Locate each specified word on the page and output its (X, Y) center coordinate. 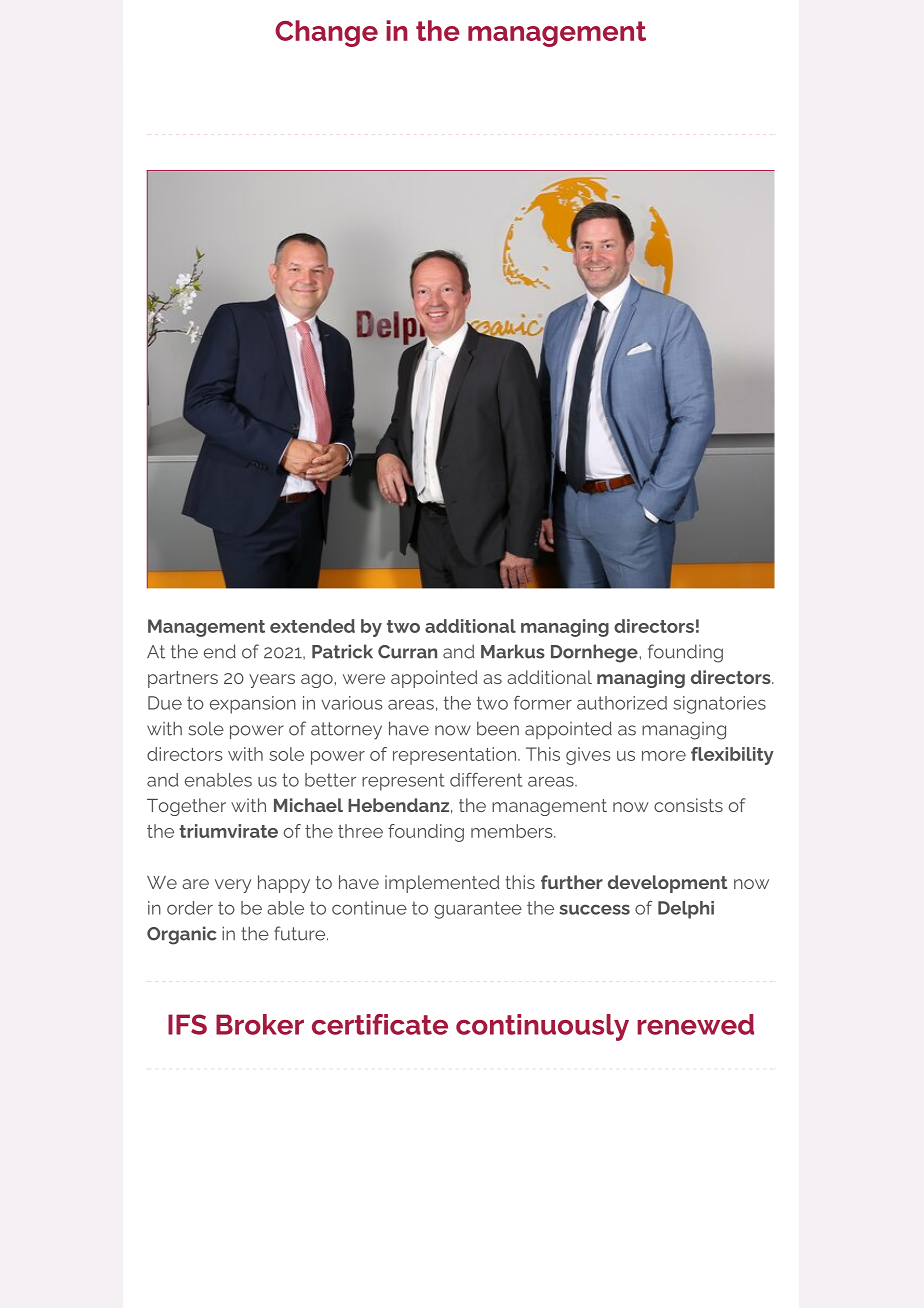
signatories (719, 705)
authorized (622, 703)
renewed (695, 1024)
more (664, 756)
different (486, 780)
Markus (513, 651)
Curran (407, 652)
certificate (380, 1024)
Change (326, 33)
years (272, 681)
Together (186, 807)
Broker (260, 1024)
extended (312, 626)
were (364, 679)
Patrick (342, 651)
